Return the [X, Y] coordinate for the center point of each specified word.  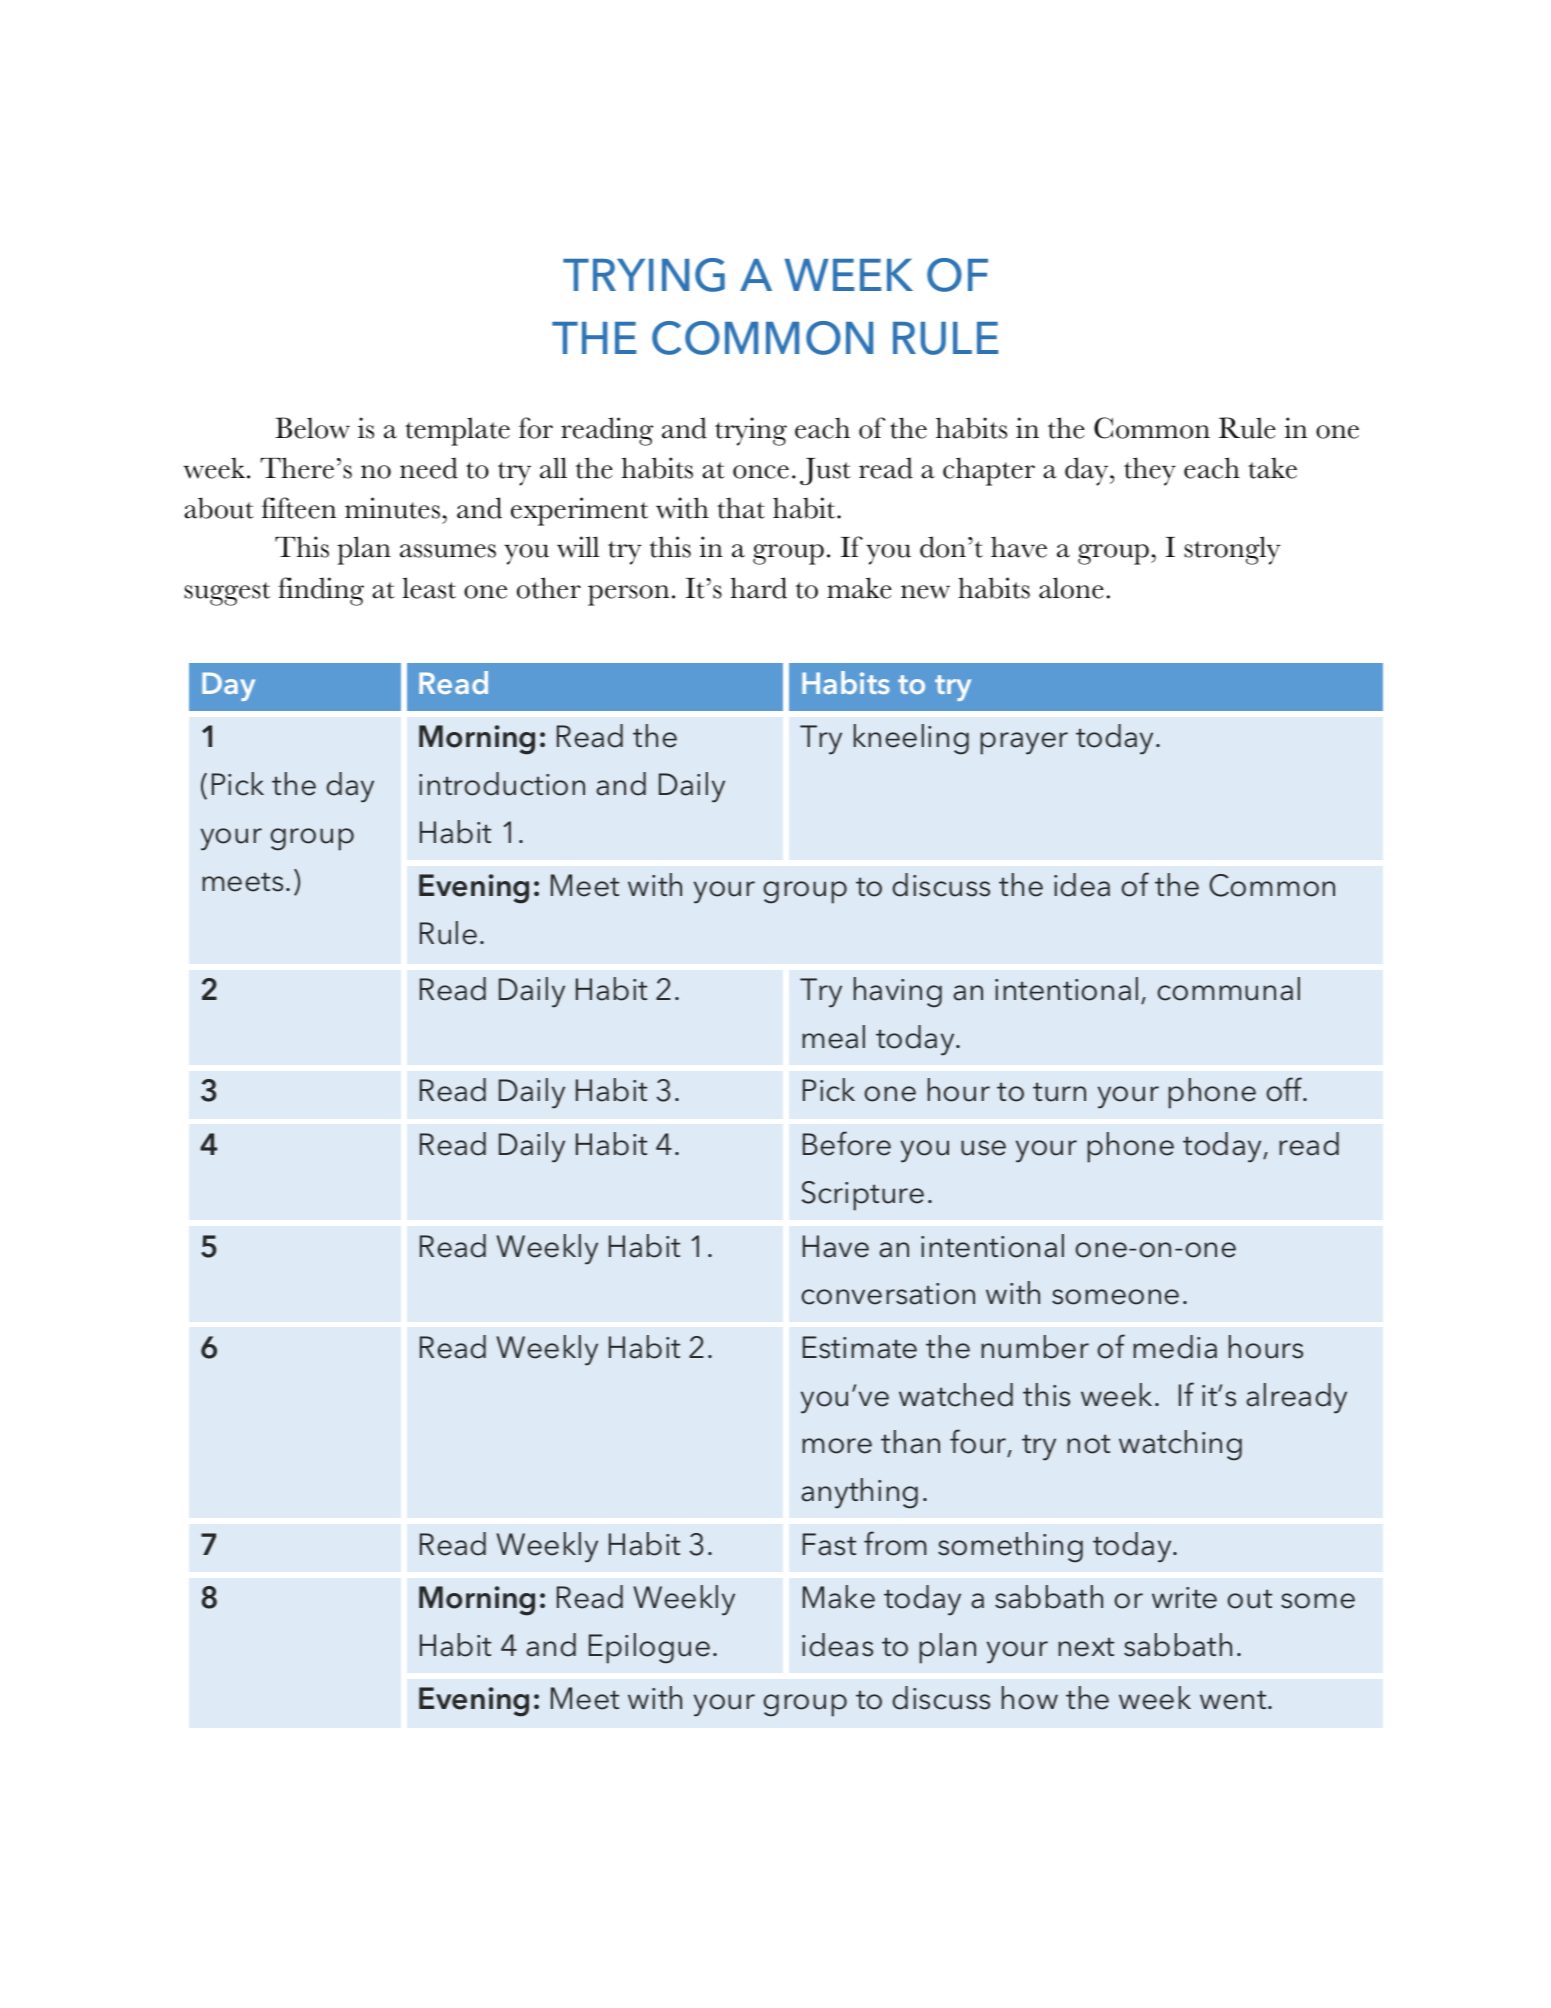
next [1086, 1647]
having [898, 992]
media [1175, 1347]
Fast [829, 1544]
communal [1228, 989]
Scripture [863, 1196]
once [761, 472]
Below [312, 428]
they [1150, 471]
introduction [502, 784]
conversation [888, 1294]
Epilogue [649, 1648]
